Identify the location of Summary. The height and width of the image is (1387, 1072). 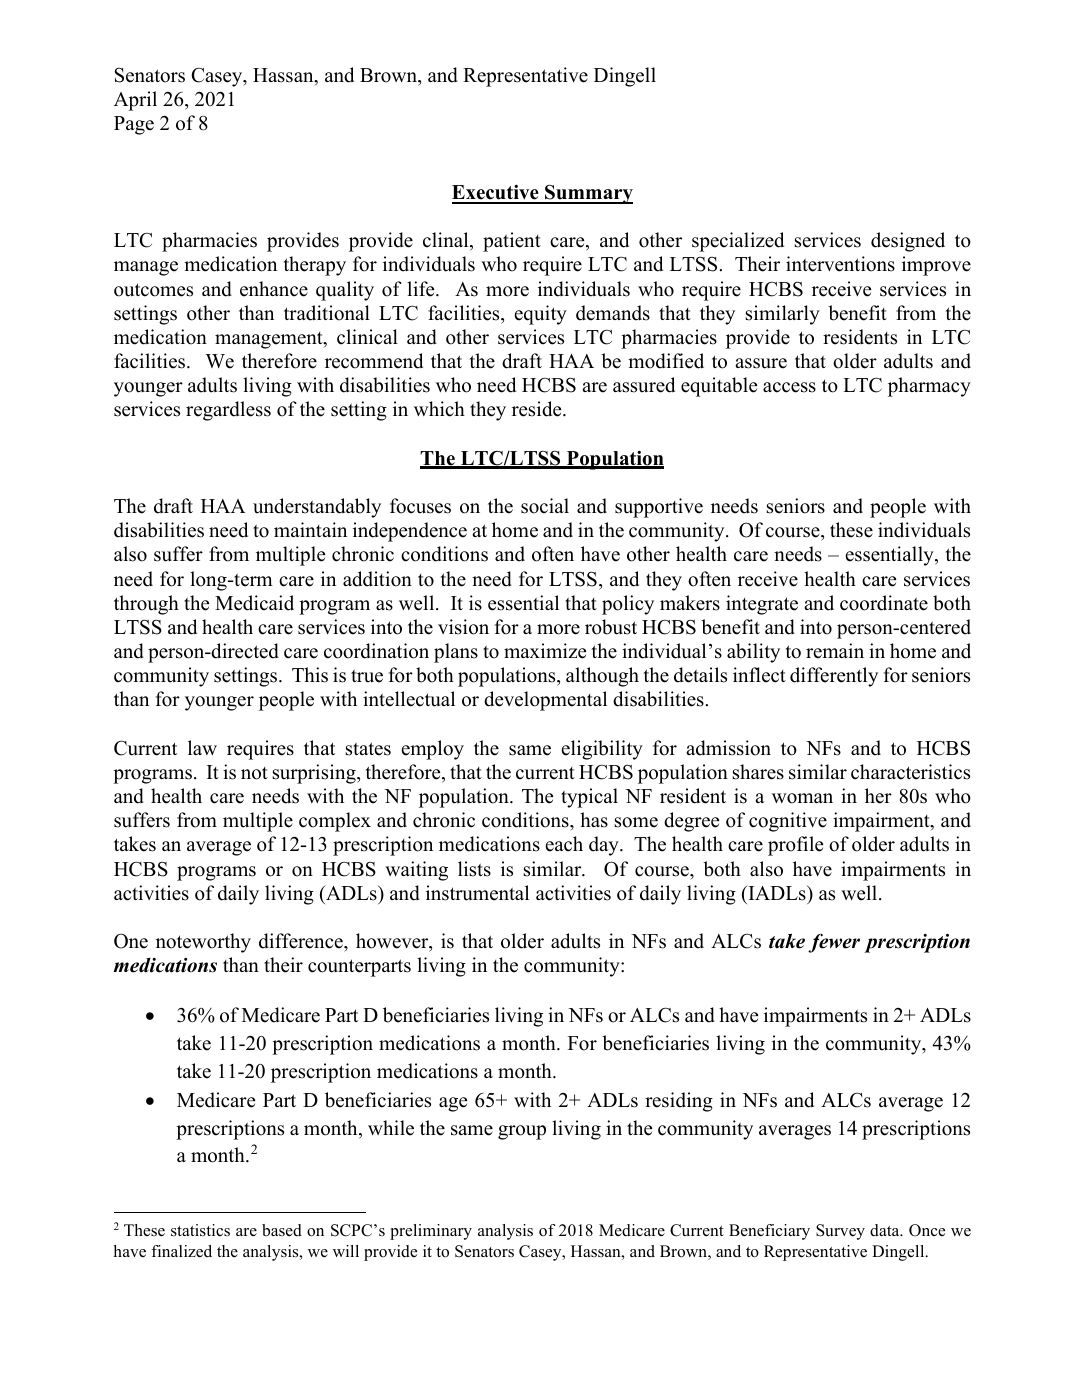
(588, 194).
